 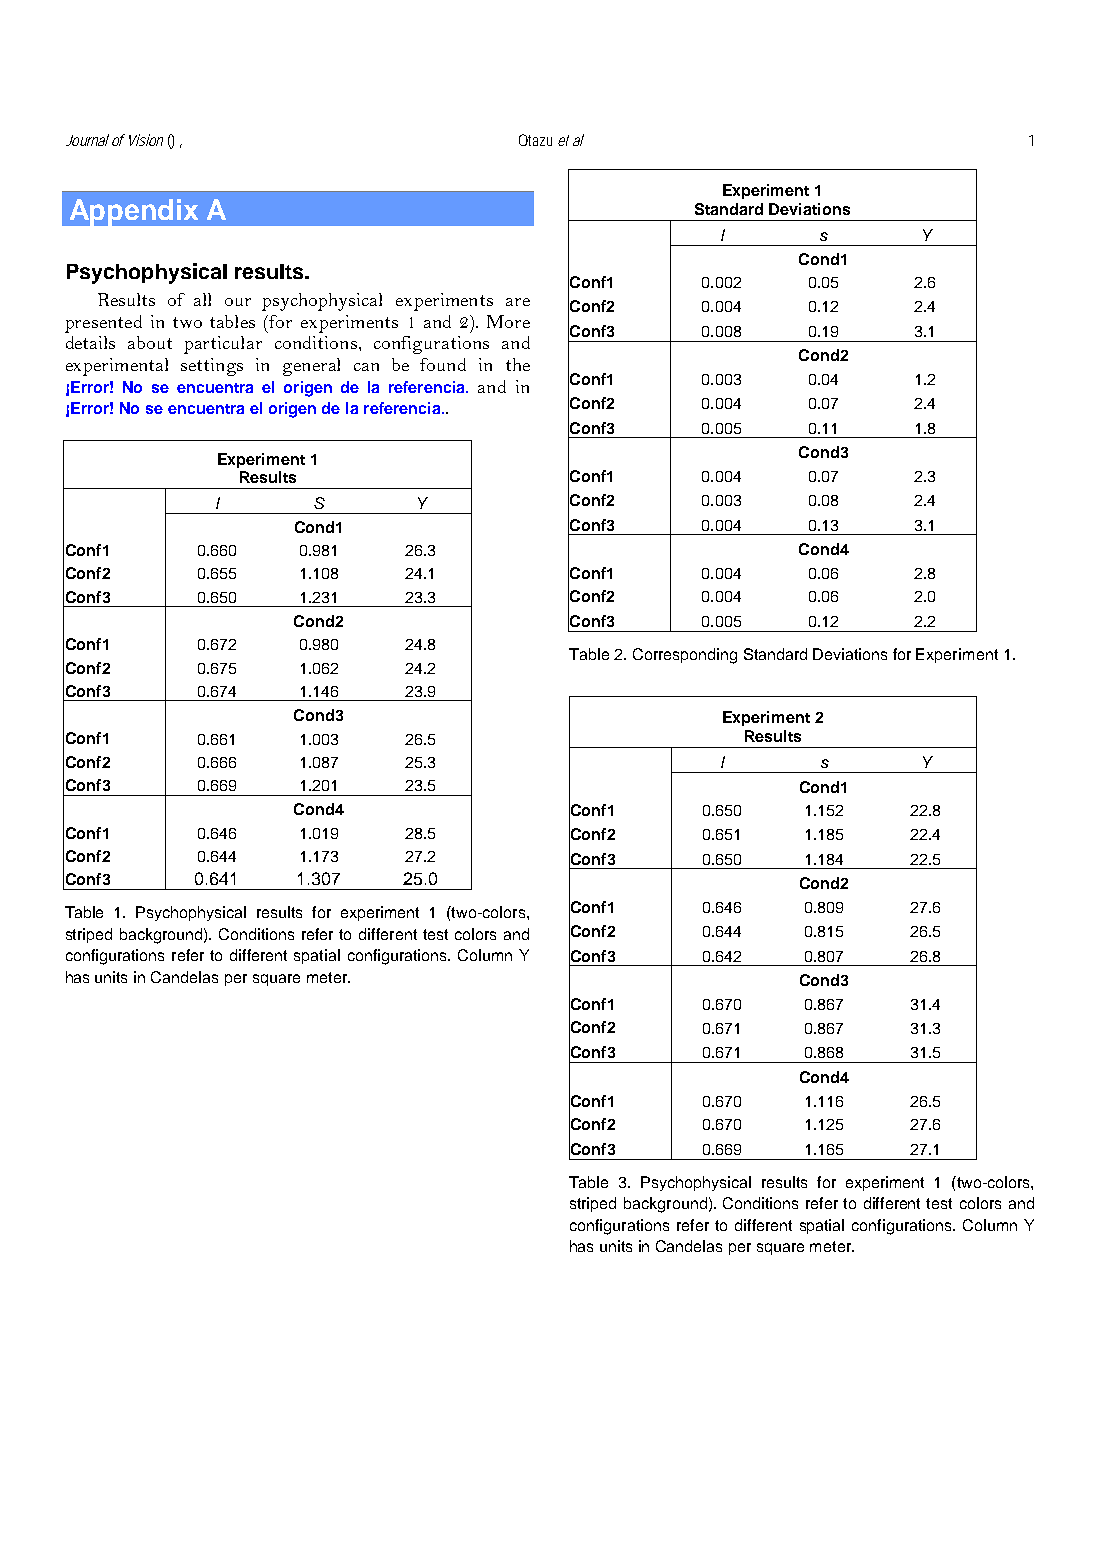 I want to click on Corresponding, so click(x=685, y=656).
